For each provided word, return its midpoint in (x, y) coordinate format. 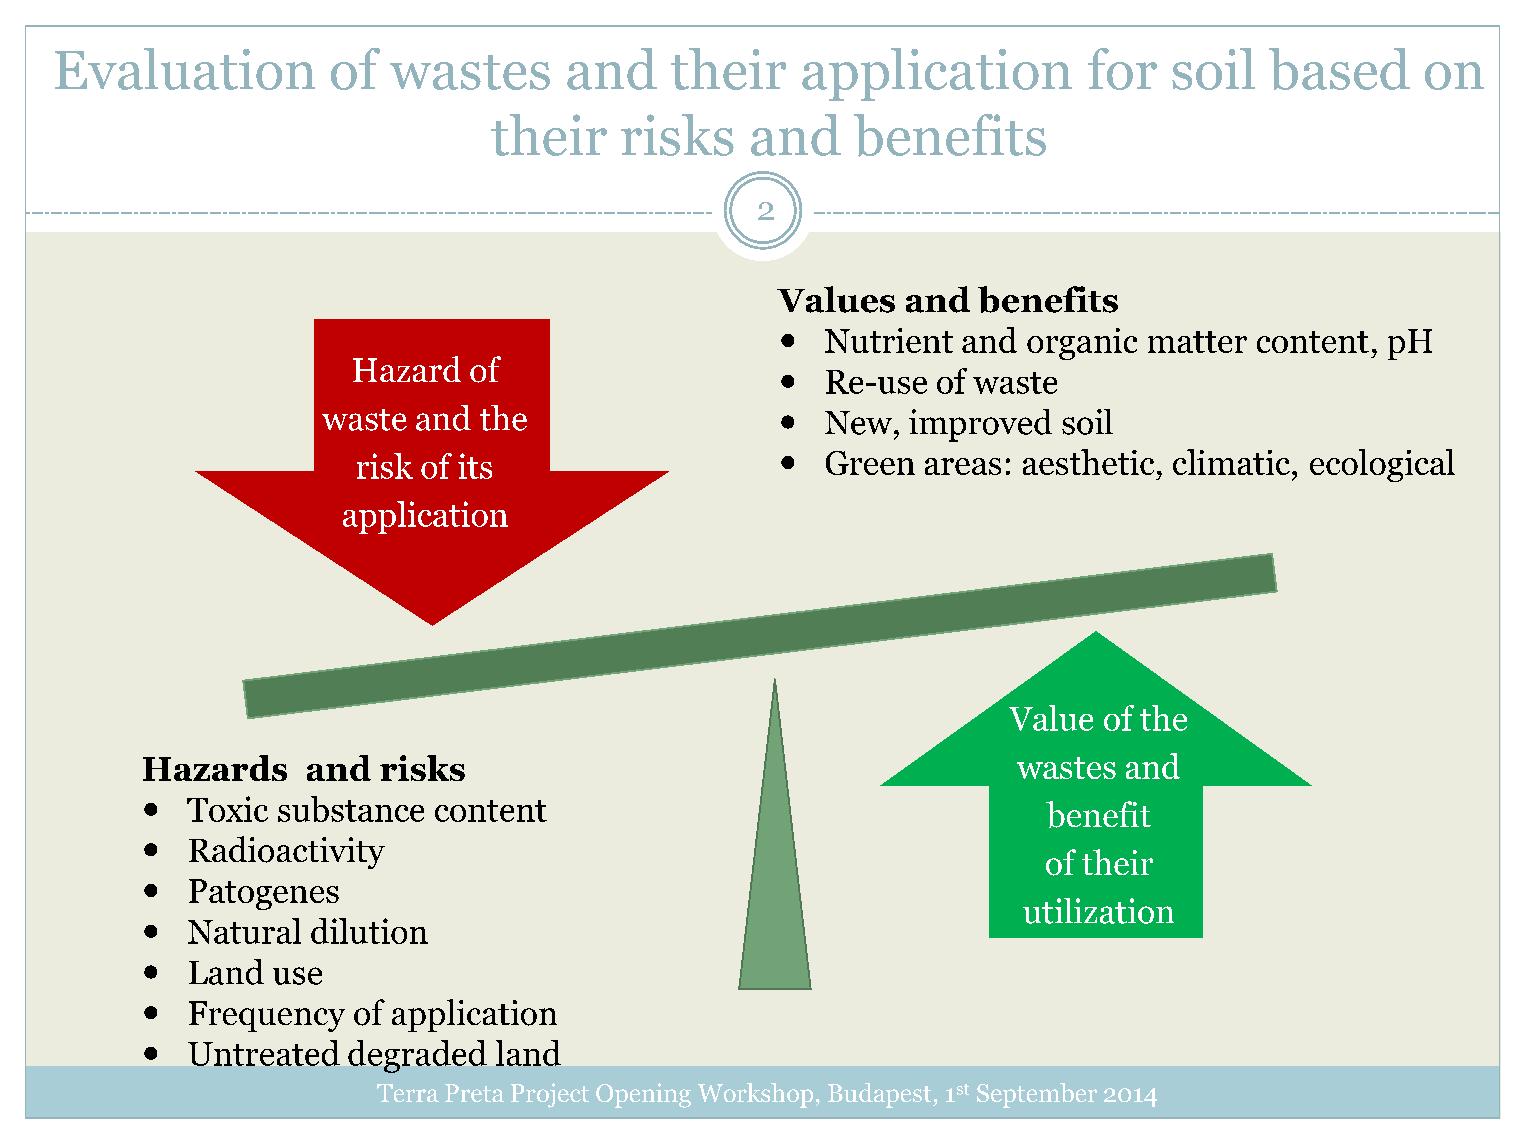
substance (351, 809)
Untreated (264, 1053)
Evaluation (185, 69)
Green (870, 463)
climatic (1233, 462)
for (1122, 69)
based (1339, 69)
